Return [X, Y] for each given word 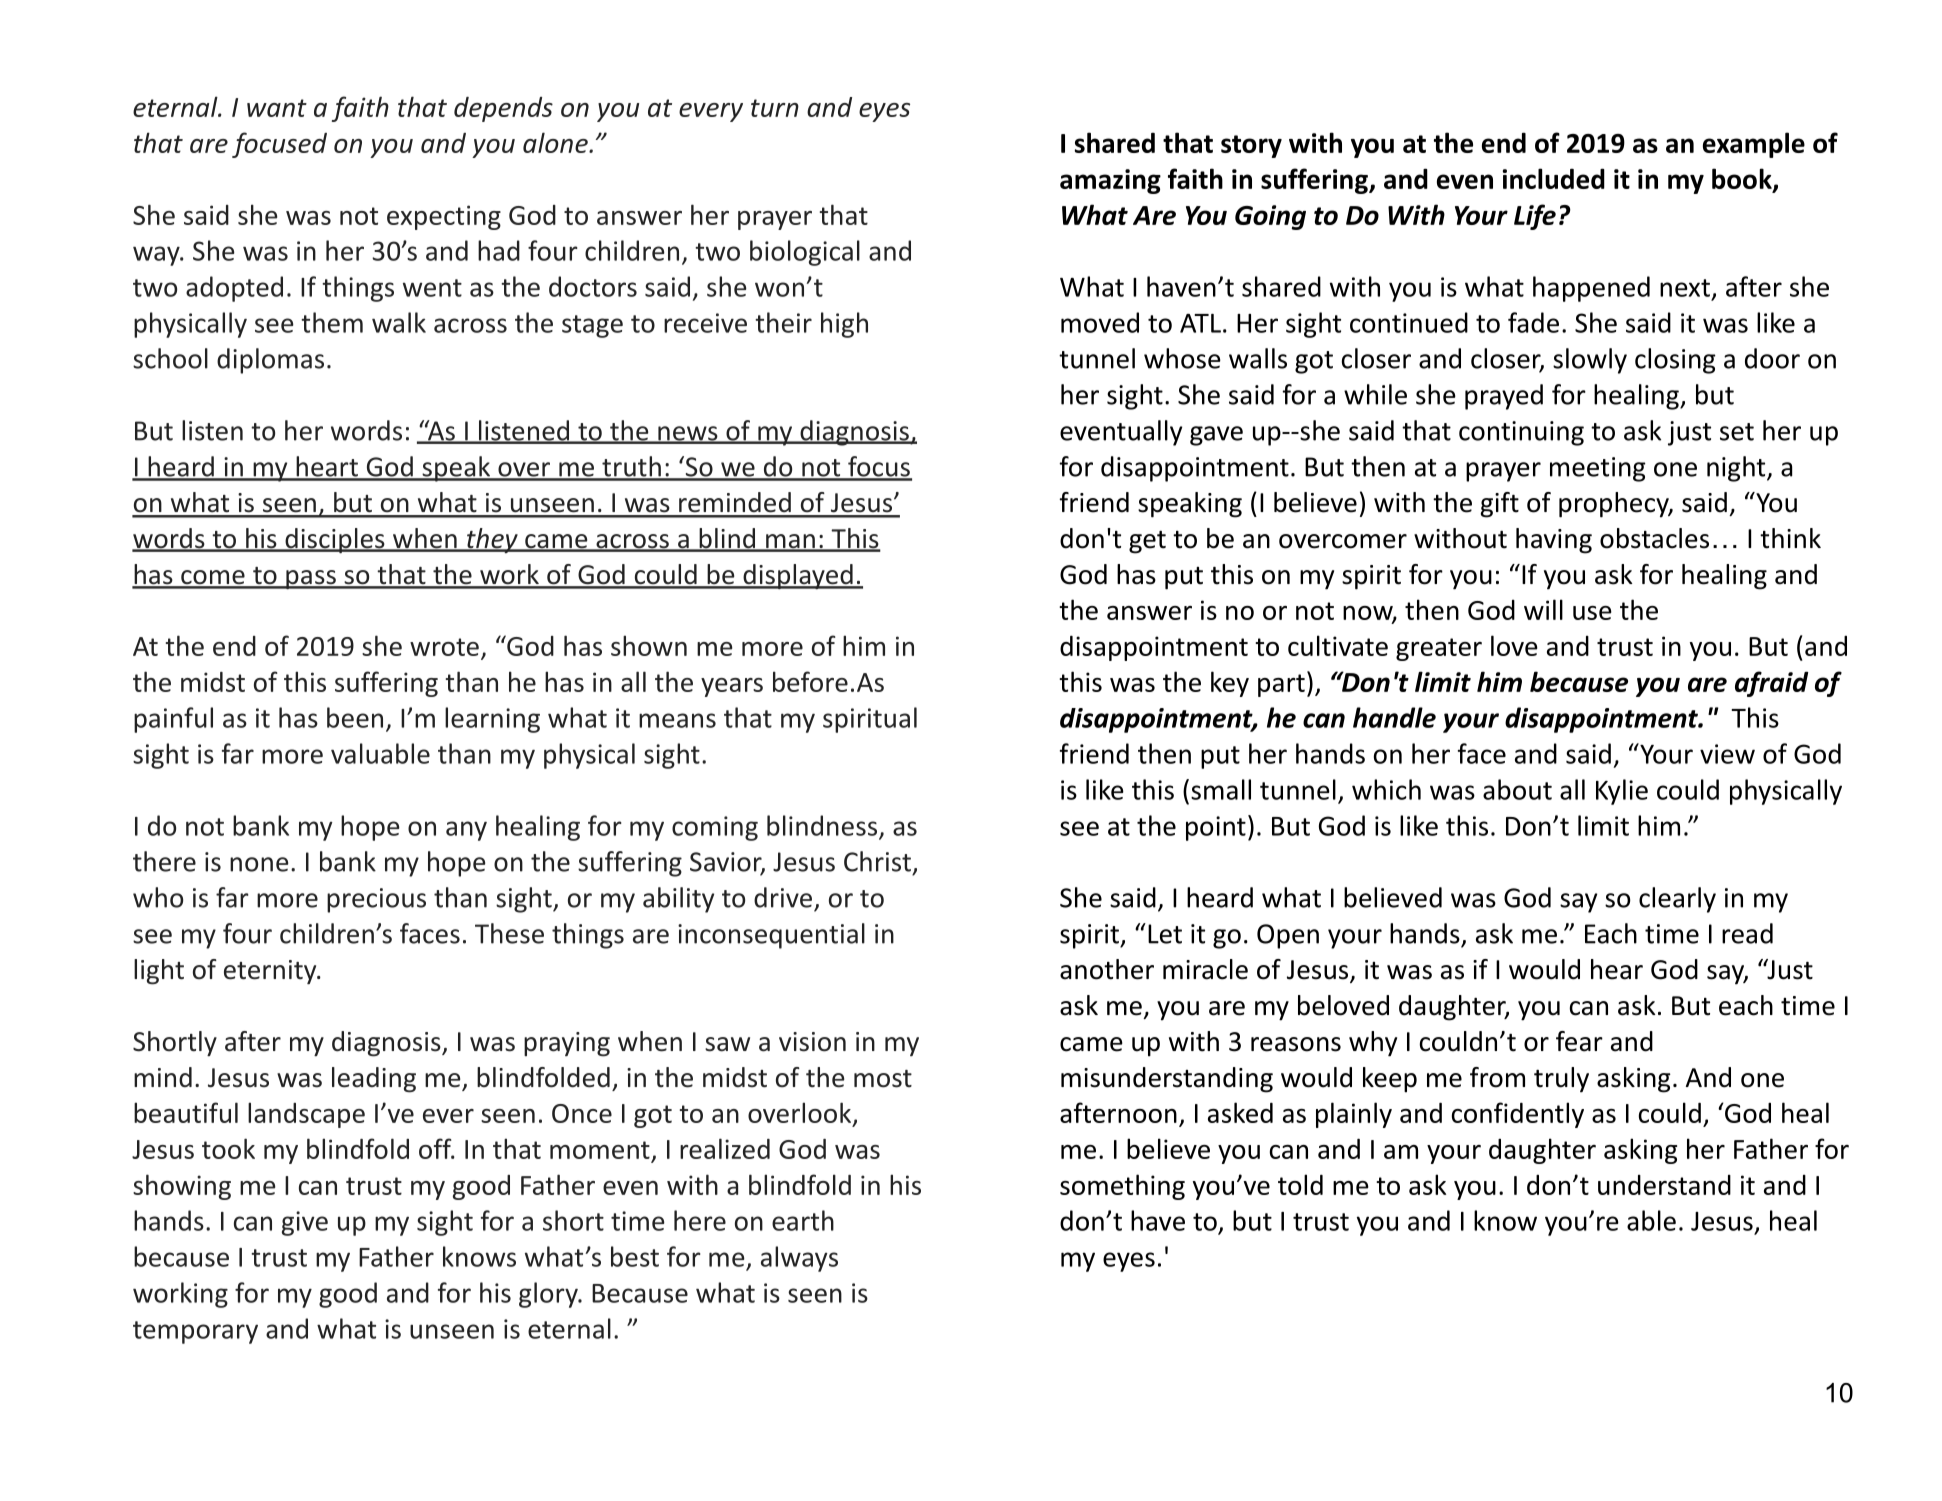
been [355, 717]
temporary [195, 1332]
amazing [1110, 181]
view [1727, 754]
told [1300, 1184]
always [799, 1259]
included [1554, 178]
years [732, 687]
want [277, 108]
